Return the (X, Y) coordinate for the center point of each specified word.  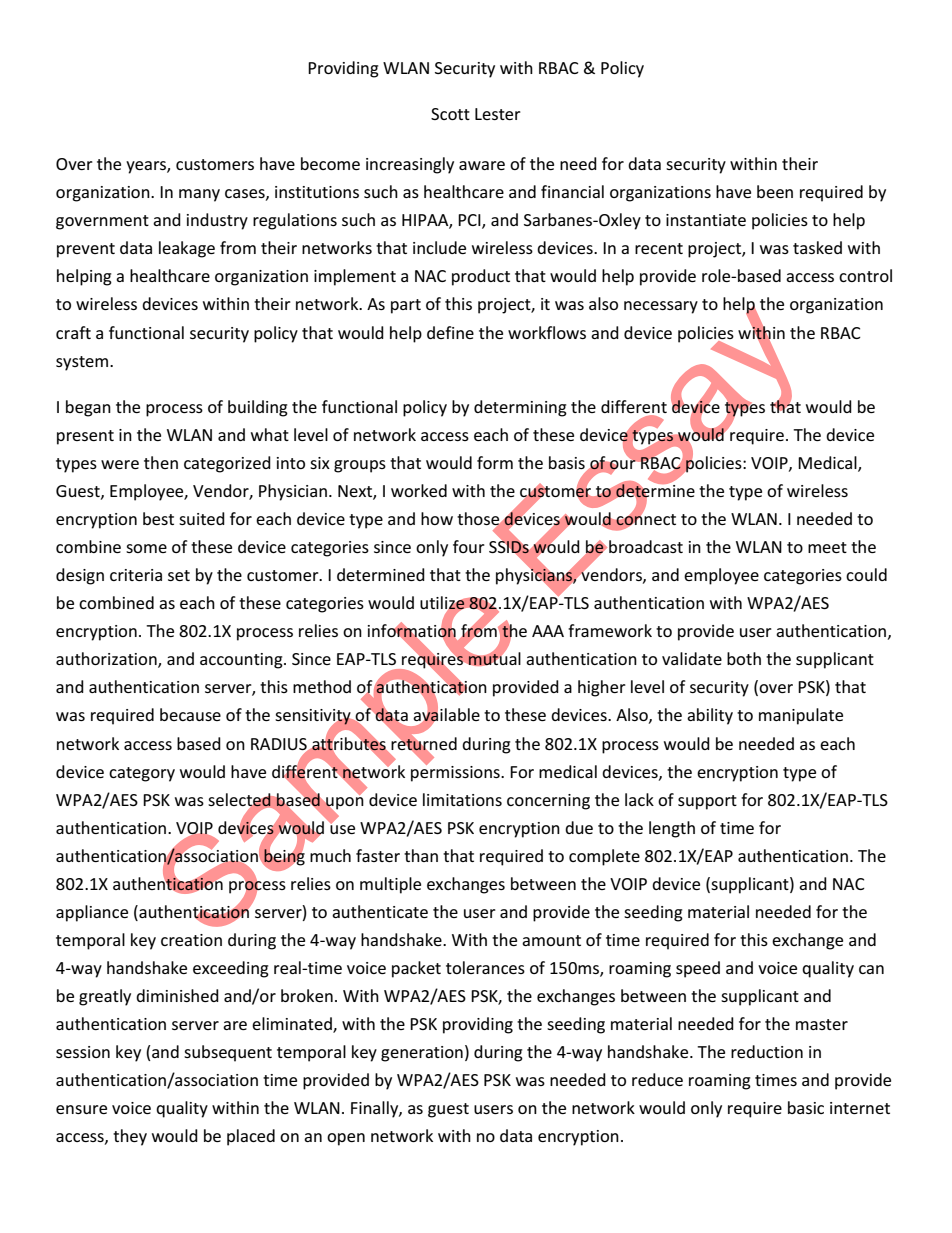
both (744, 658)
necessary (661, 307)
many (199, 195)
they (130, 1137)
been (775, 191)
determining (520, 408)
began (88, 408)
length (672, 829)
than (421, 855)
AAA (548, 631)
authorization (107, 660)
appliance (92, 913)
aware (482, 165)
